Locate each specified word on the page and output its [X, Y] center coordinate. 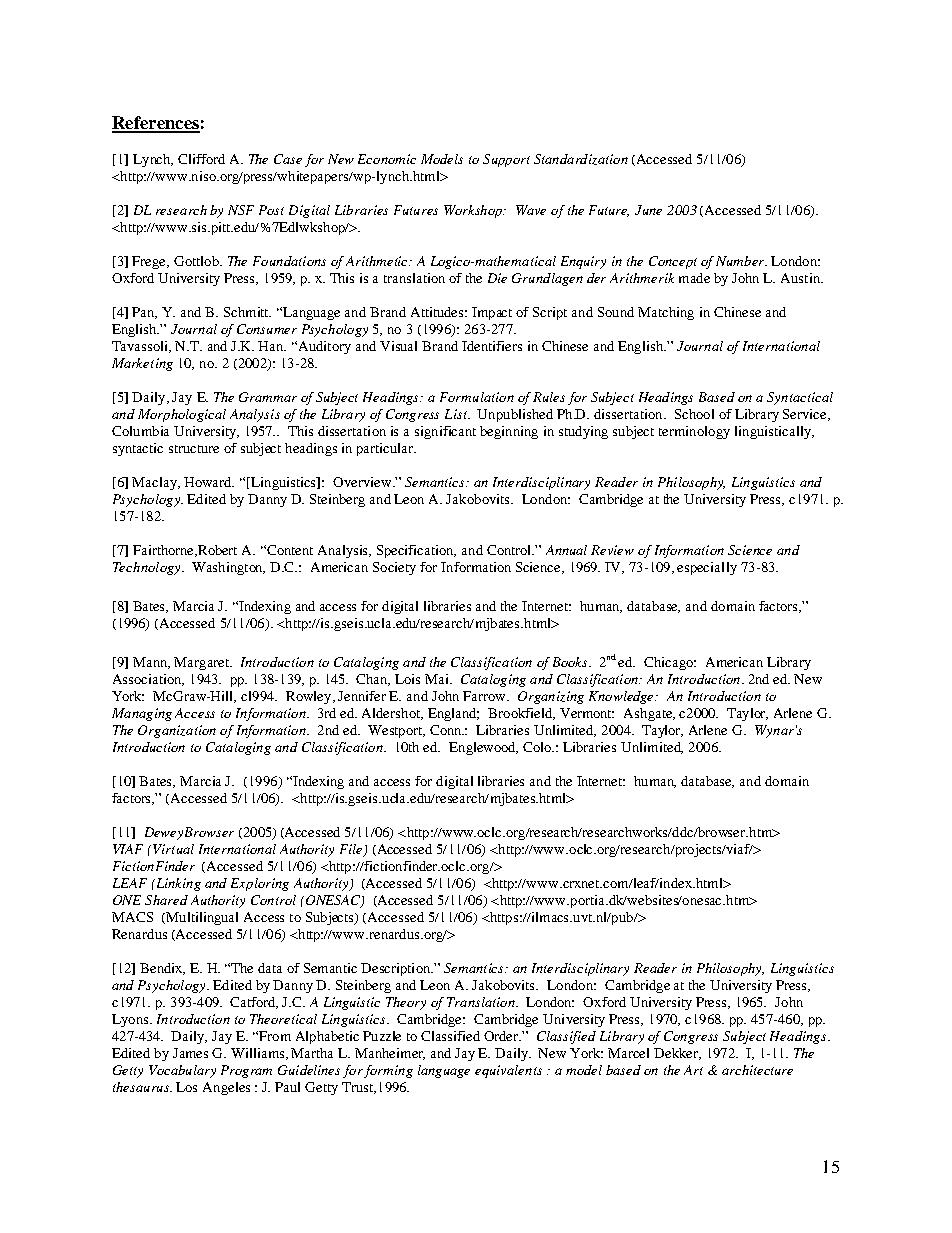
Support [506, 160]
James [190, 1053]
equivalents [508, 1071]
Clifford [201, 159]
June [648, 210]
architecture [757, 1070]
